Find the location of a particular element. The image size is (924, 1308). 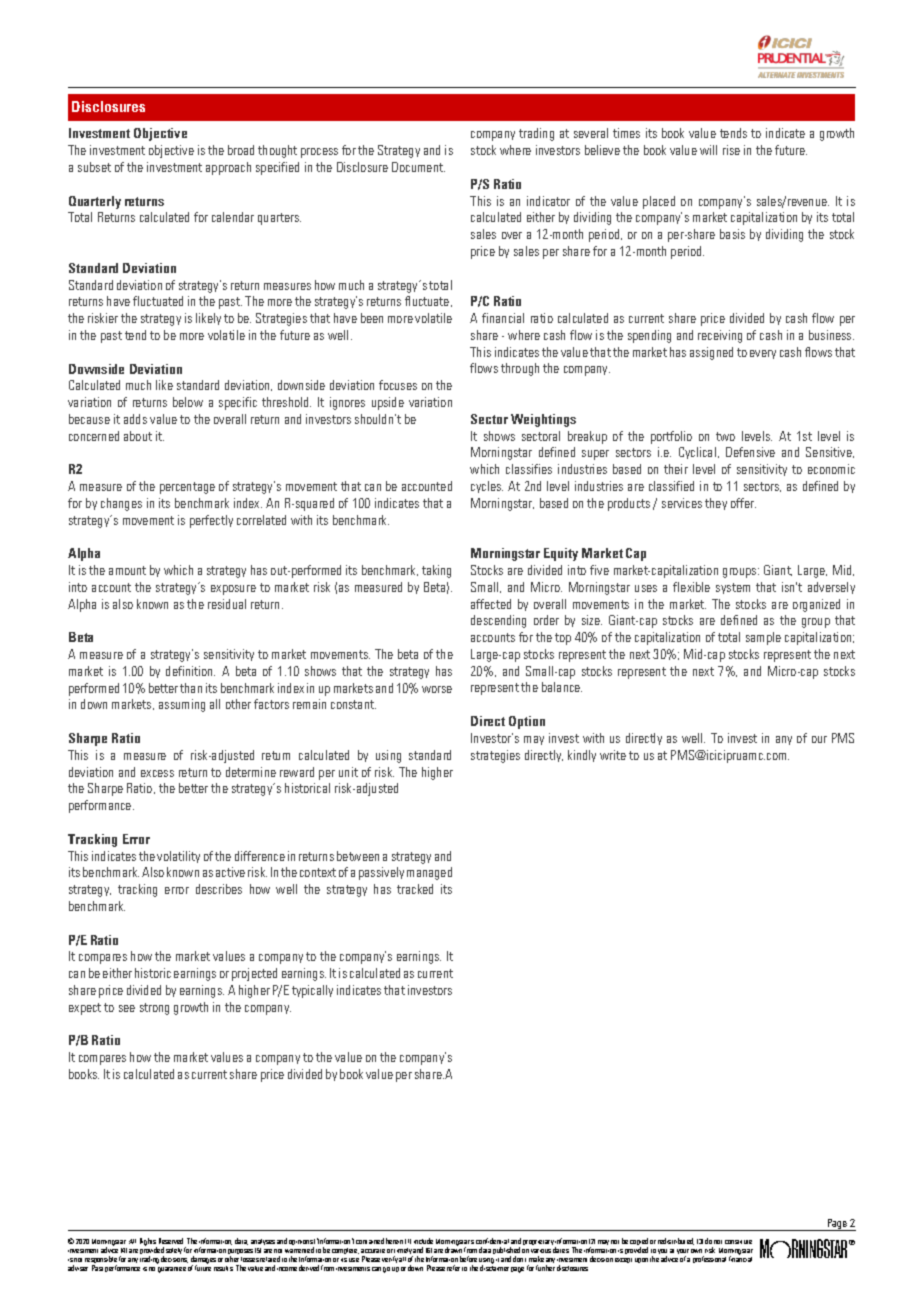

constitute is located at coordinates (738, 1242).
